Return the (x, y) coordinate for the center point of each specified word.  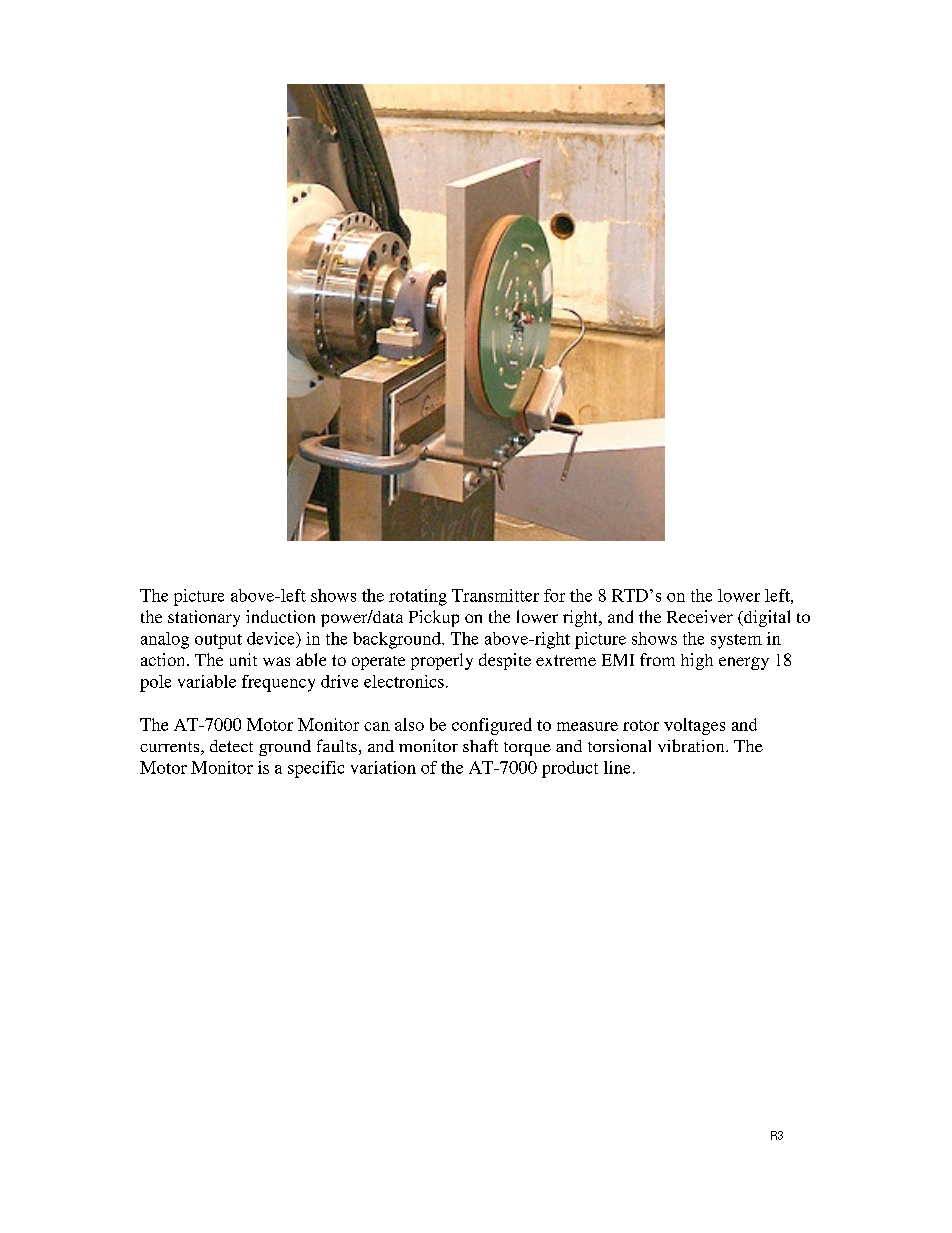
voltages (694, 726)
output (218, 641)
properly (442, 661)
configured (492, 726)
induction (280, 616)
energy (744, 663)
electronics (404, 681)
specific (316, 769)
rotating (418, 597)
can (377, 726)
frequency (278, 683)
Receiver (700, 616)
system (736, 641)
